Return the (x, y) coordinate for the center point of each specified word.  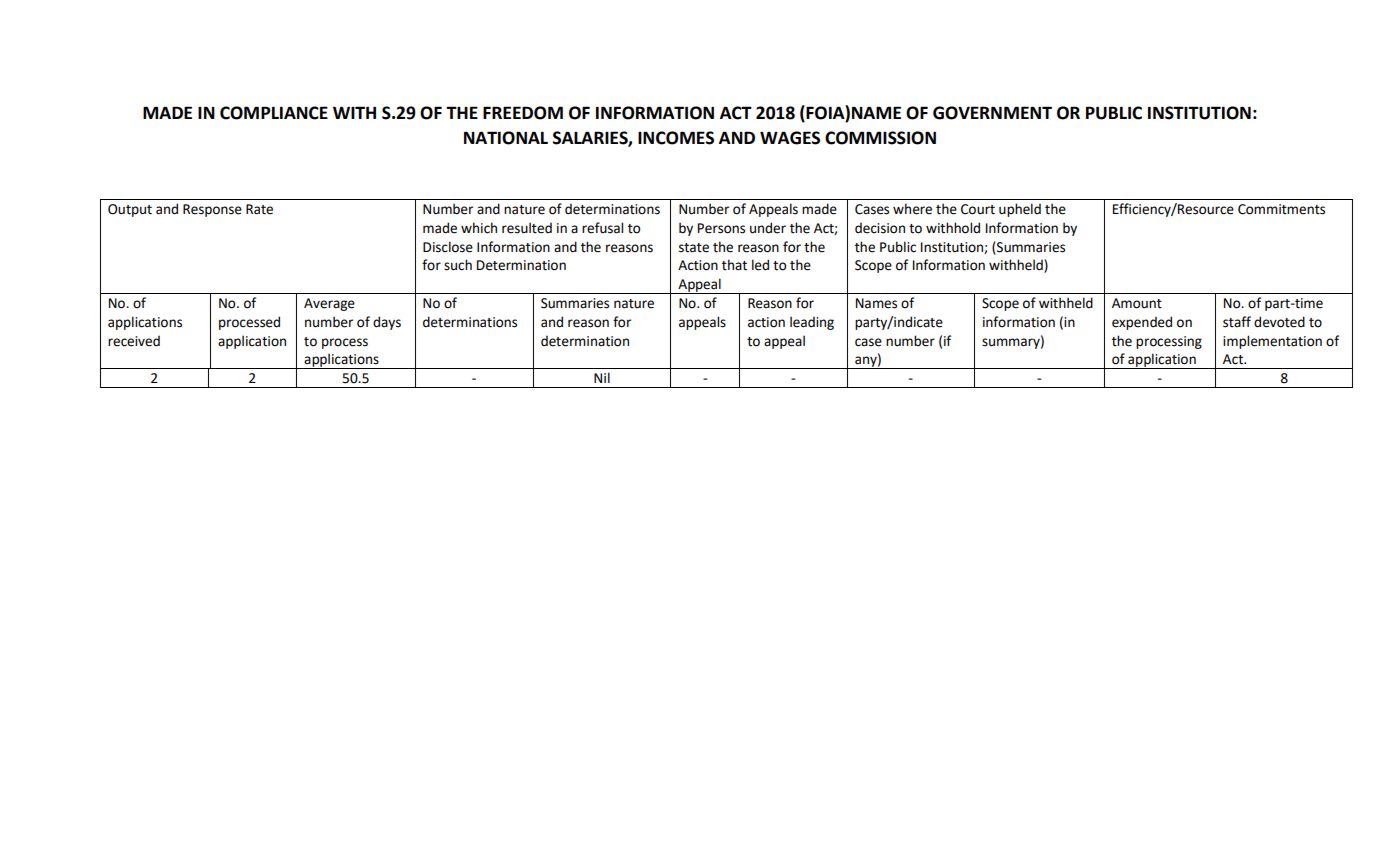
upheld (1020, 210)
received (134, 341)
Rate (259, 209)
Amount (1137, 303)
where (912, 209)
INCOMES (676, 138)
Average (329, 304)
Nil (602, 377)
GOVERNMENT (992, 113)
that (734, 265)
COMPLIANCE (274, 113)
